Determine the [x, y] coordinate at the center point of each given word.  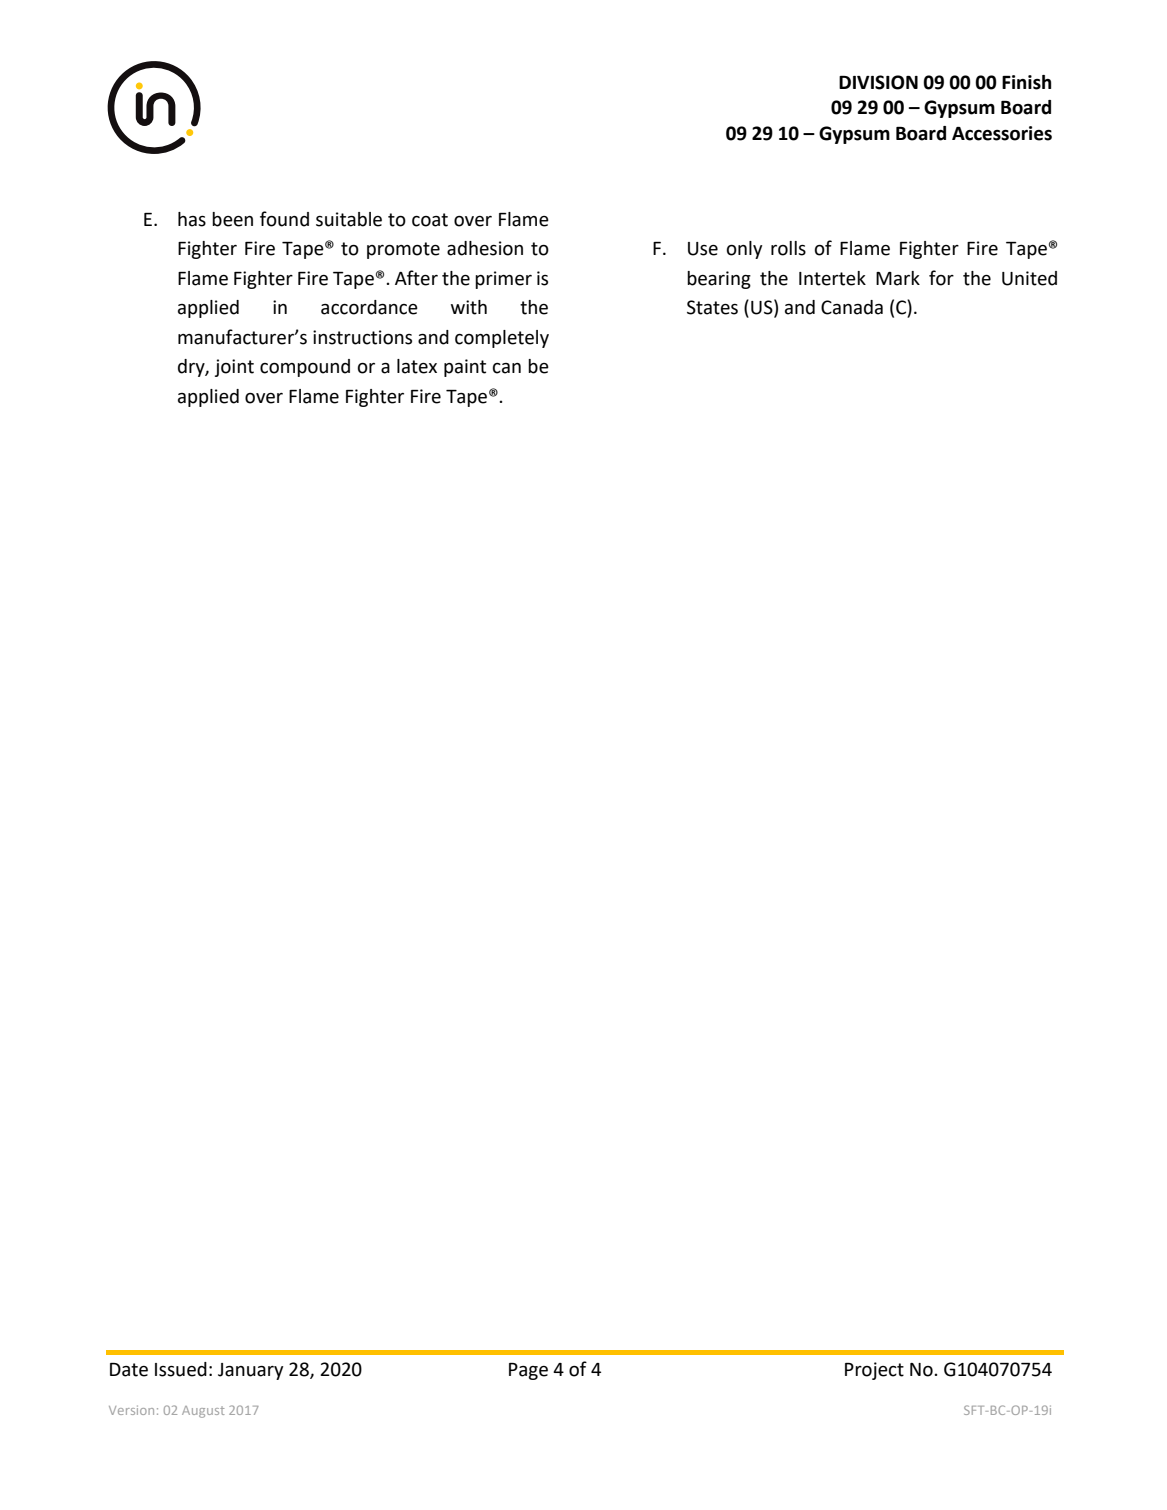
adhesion [485, 248]
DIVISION [878, 82]
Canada [852, 307]
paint [465, 368]
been [232, 219]
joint [234, 368]
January [250, 1371]
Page [528, 1371]
